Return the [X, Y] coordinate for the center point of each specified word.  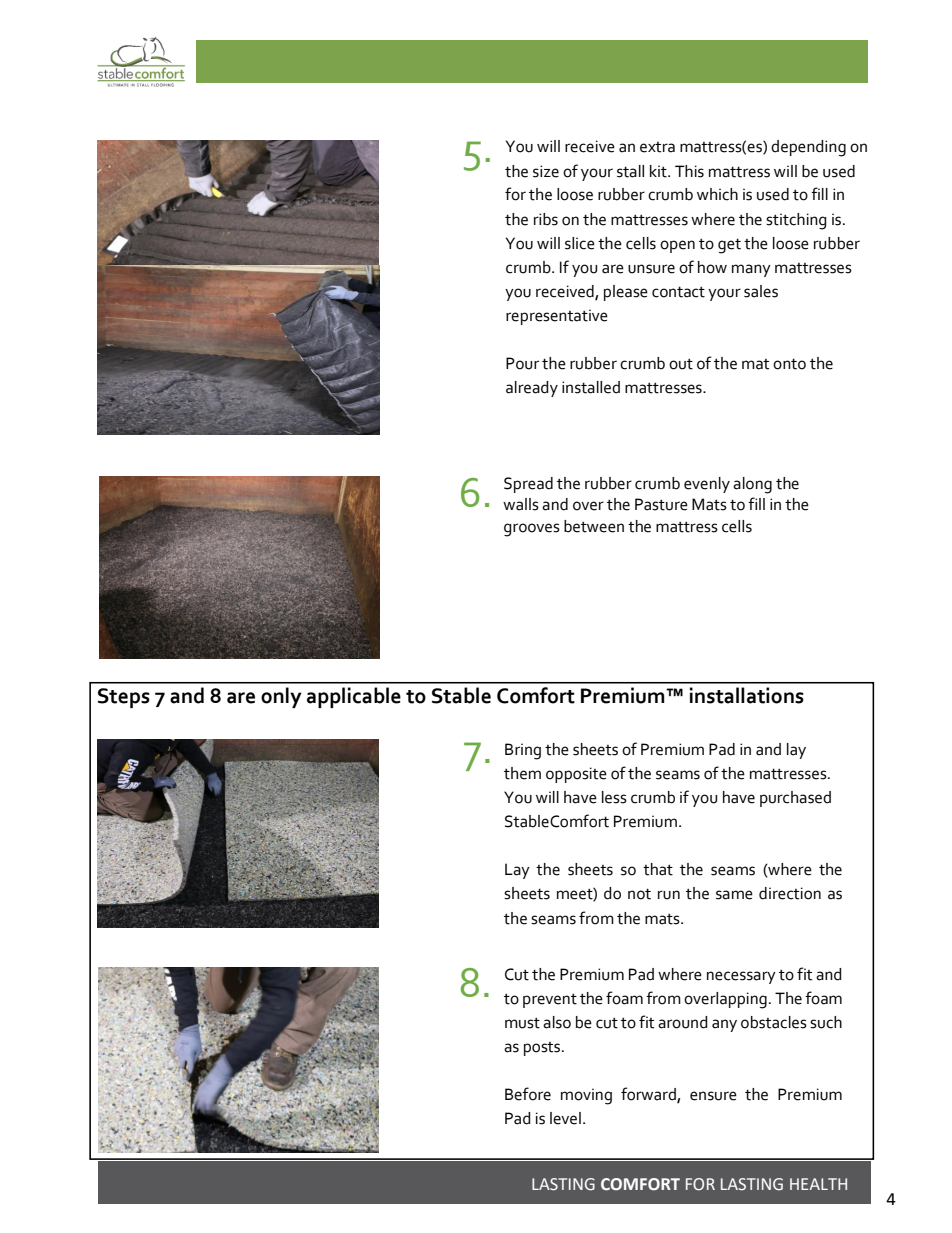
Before [528, 1094]
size [546, 171]
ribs [546, 219]
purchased [795, 799]
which [717, 194]
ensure [713, 1096]
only [281, 697]
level [565, 1118]
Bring [523, 751]
